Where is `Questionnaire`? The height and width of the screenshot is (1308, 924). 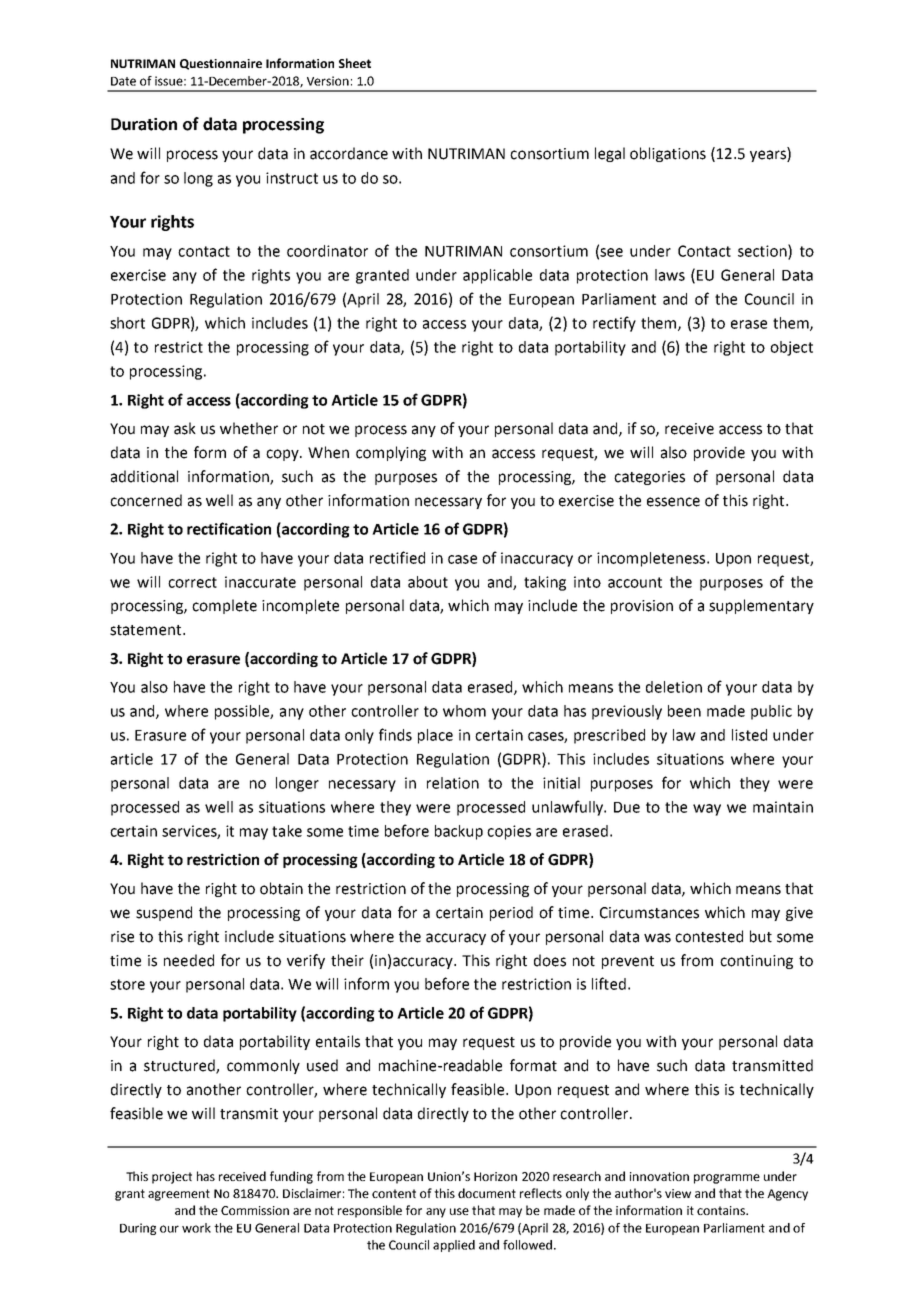
Questionnaire is located at coordinates (221, 64).
